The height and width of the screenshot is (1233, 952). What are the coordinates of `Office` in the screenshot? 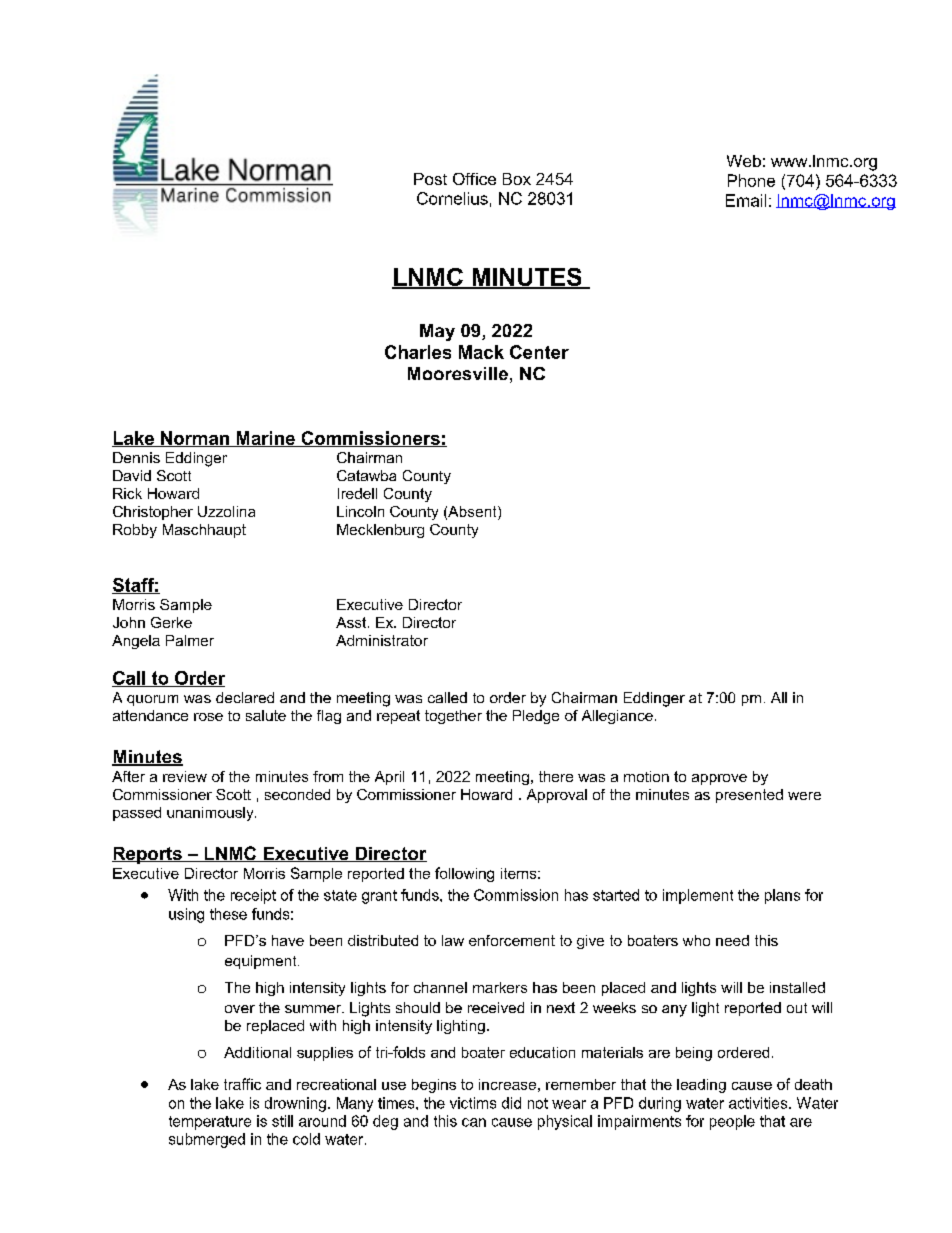 It's located at (474, 179).
